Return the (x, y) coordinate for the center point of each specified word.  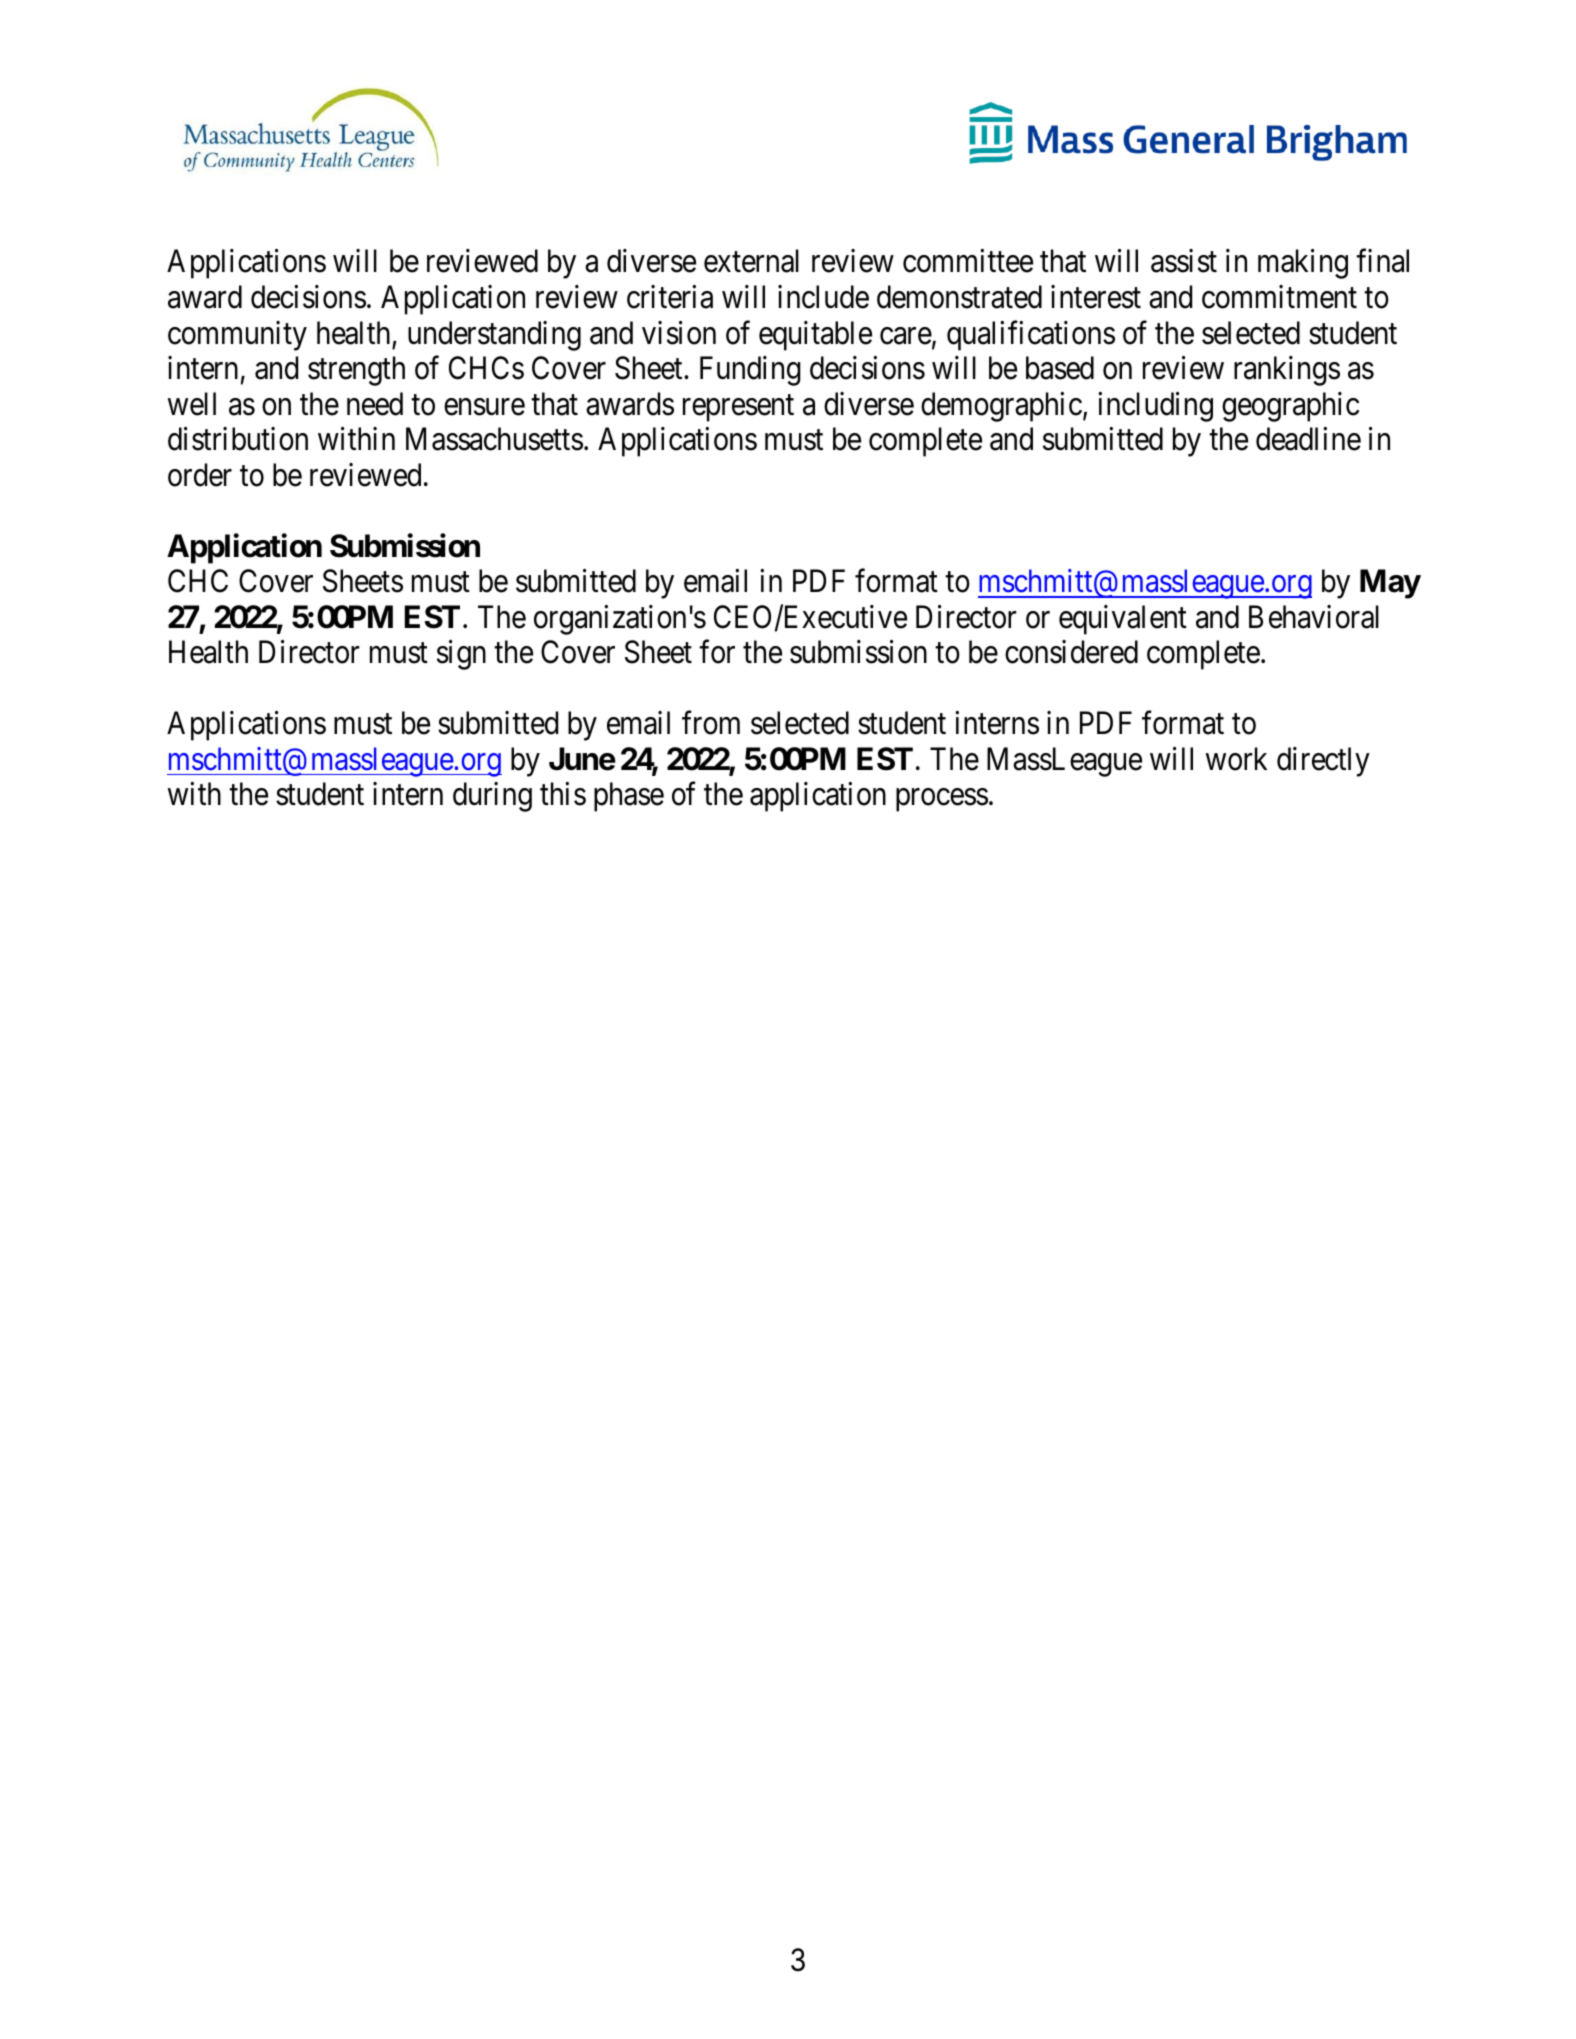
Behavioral (1314, 617)
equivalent (1123, 620)
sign (461, 655)
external (751, 261)
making (1303, 264)
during (492, 797)
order (200, 475)
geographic (1290, 407)
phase (629, 797)
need (375, 404)
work (1236, 759)
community (237, 336)
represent (738, 408)
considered (1071, 652)
